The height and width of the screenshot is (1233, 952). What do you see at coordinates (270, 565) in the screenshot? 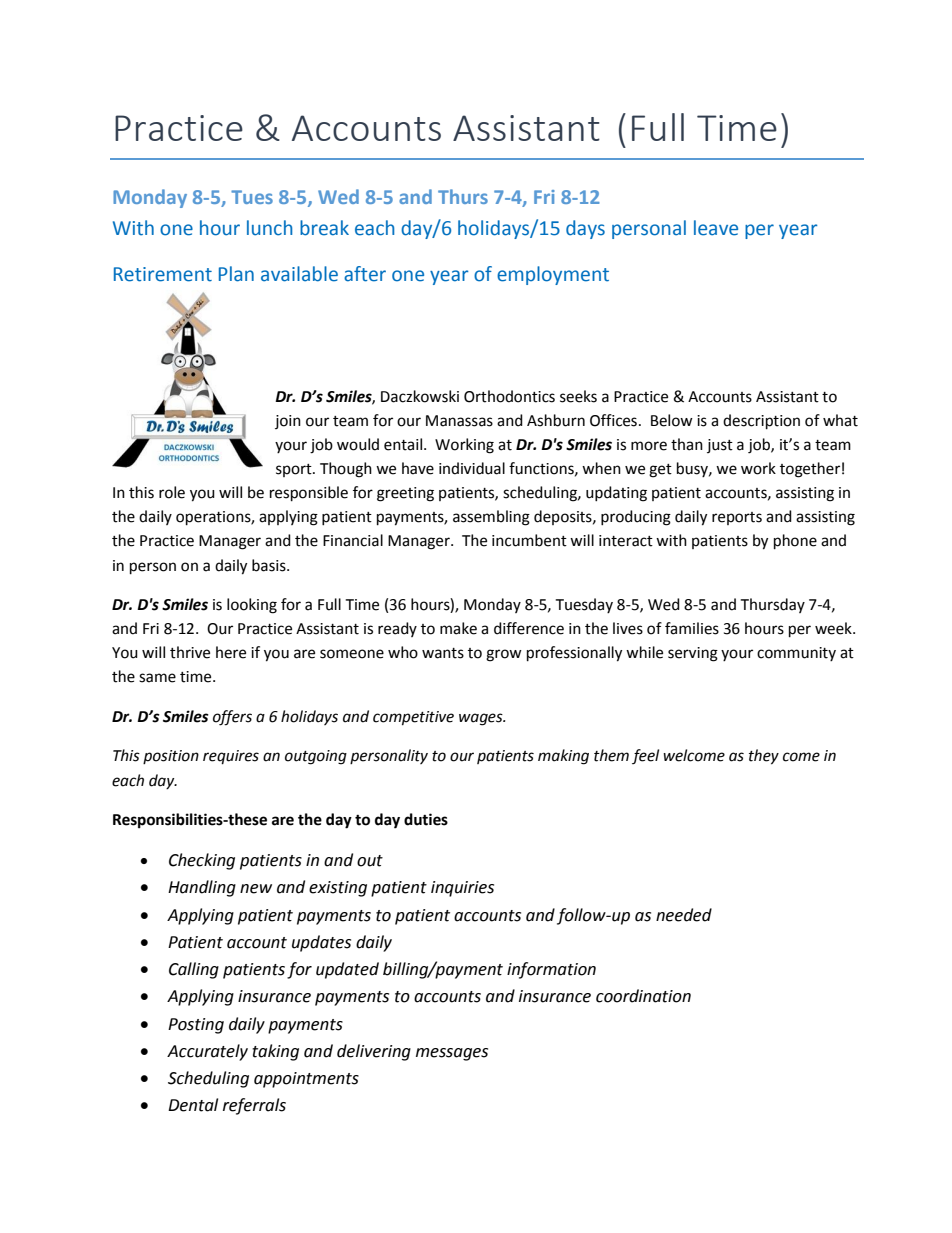
I see `basis` at bounding box center [270, 565].
